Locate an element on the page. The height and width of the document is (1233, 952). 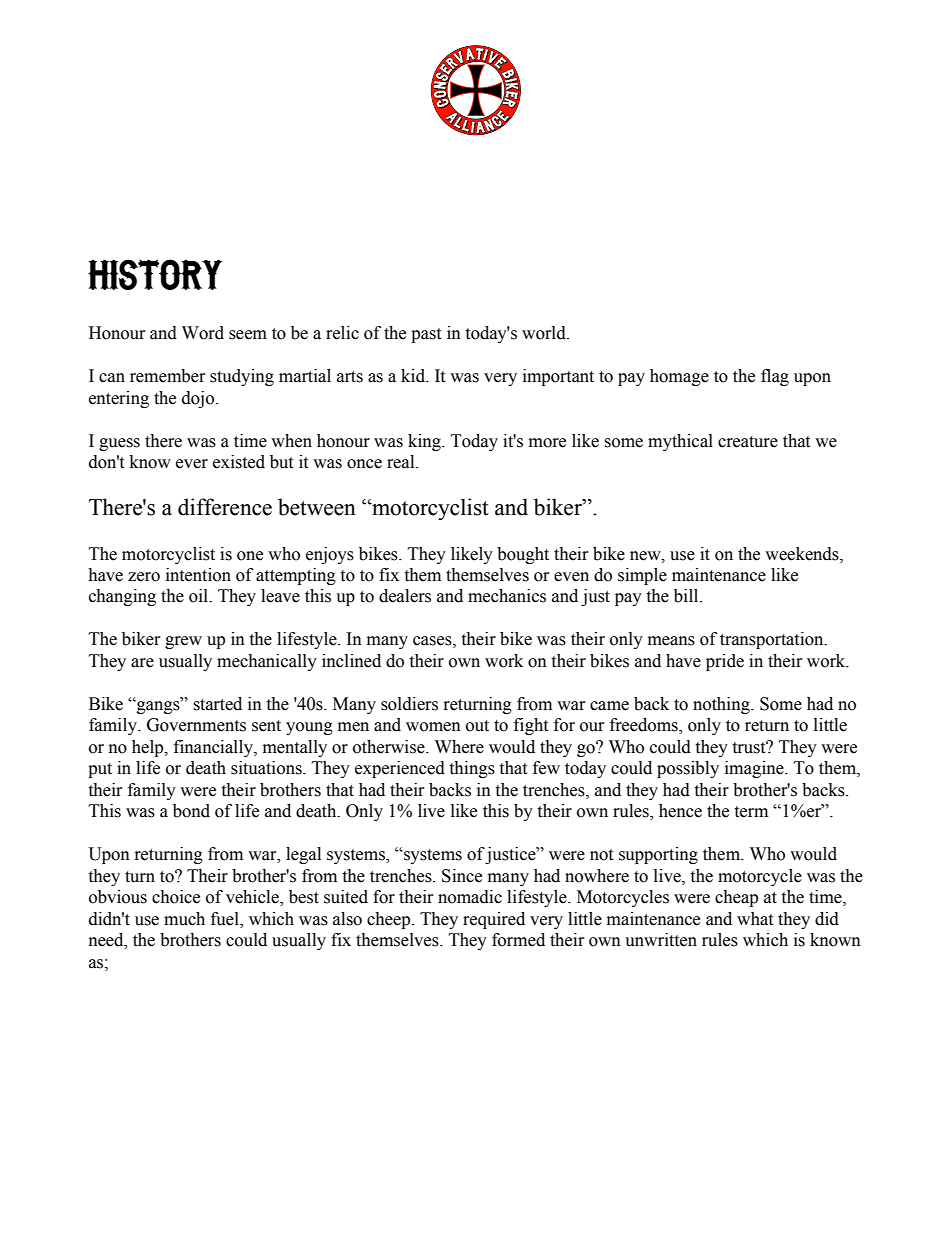
History is located at coordinates (155, 274).
